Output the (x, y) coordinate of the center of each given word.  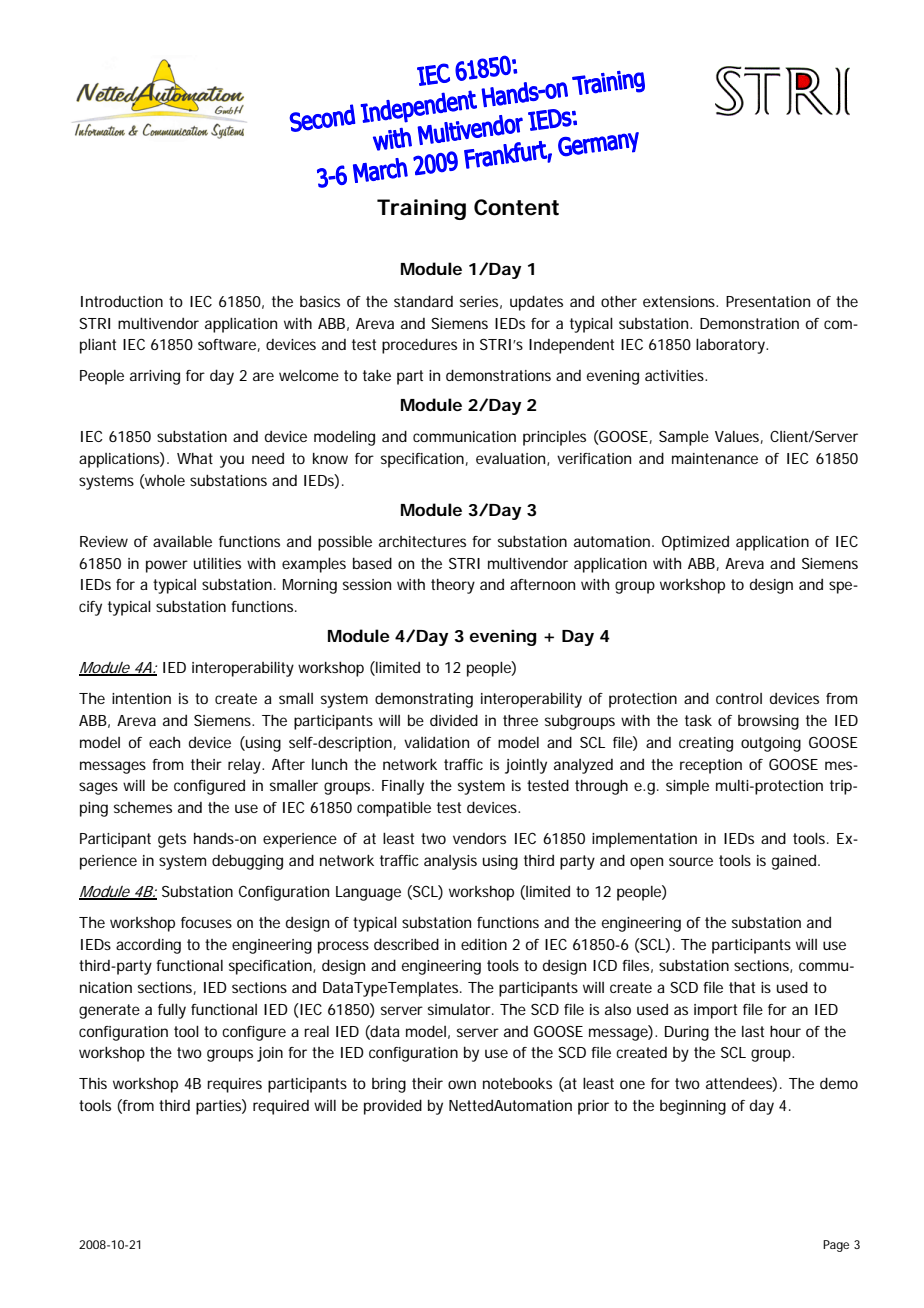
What (195, 458)
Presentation (768, 301)
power (167, 566)
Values (739, 437)
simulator (461, 1009)
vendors (479, 838)
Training (421, 209)
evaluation (512, 459)
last (753, 1031)
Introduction (122, 301)
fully (172, 1011)
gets (172, 840)
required (281, 1107)
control (739, 698)
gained (795, 862)
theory (453, 586)
